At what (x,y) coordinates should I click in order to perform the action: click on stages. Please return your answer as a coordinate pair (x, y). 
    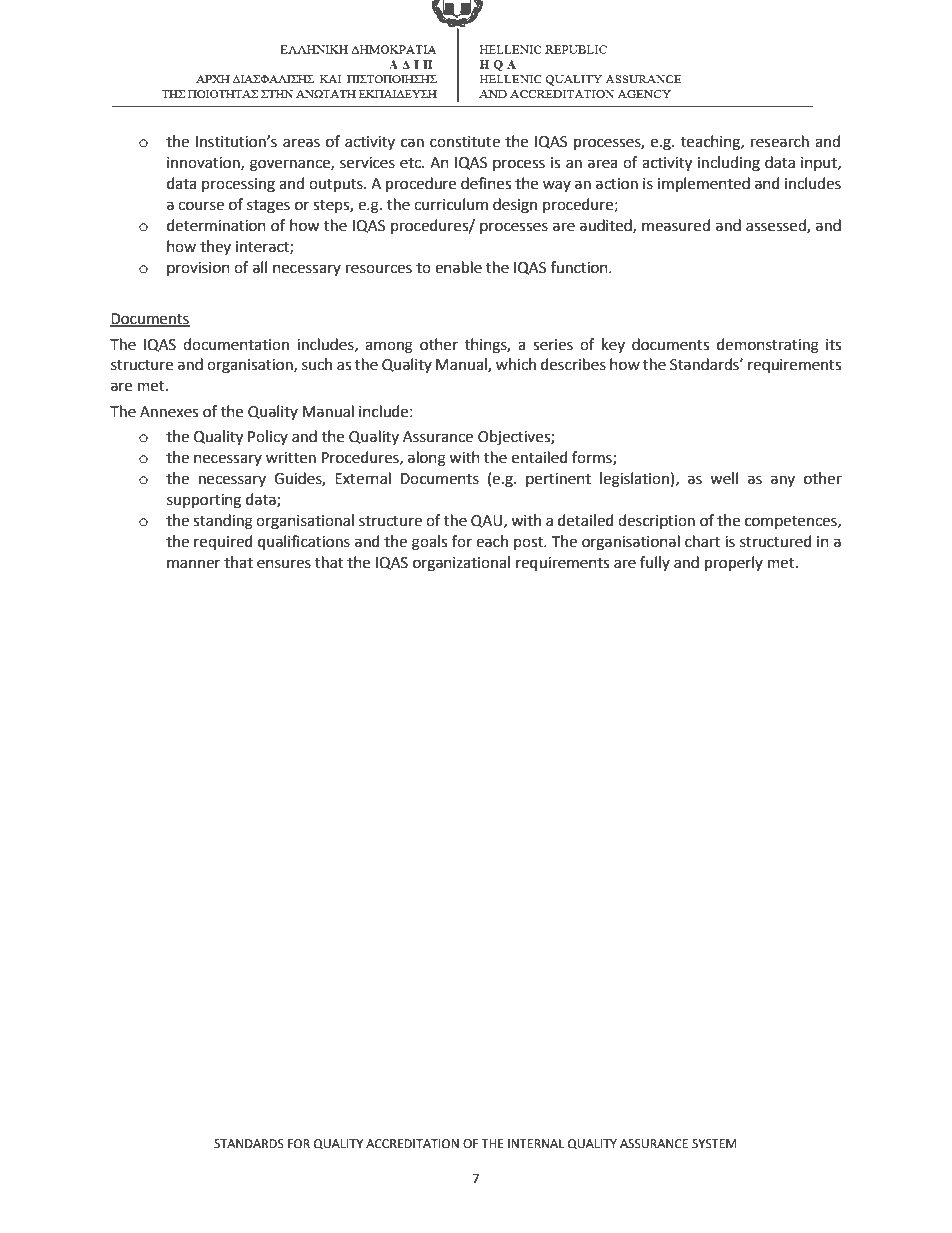
    Looking at the image, I should click on (268, 207).
